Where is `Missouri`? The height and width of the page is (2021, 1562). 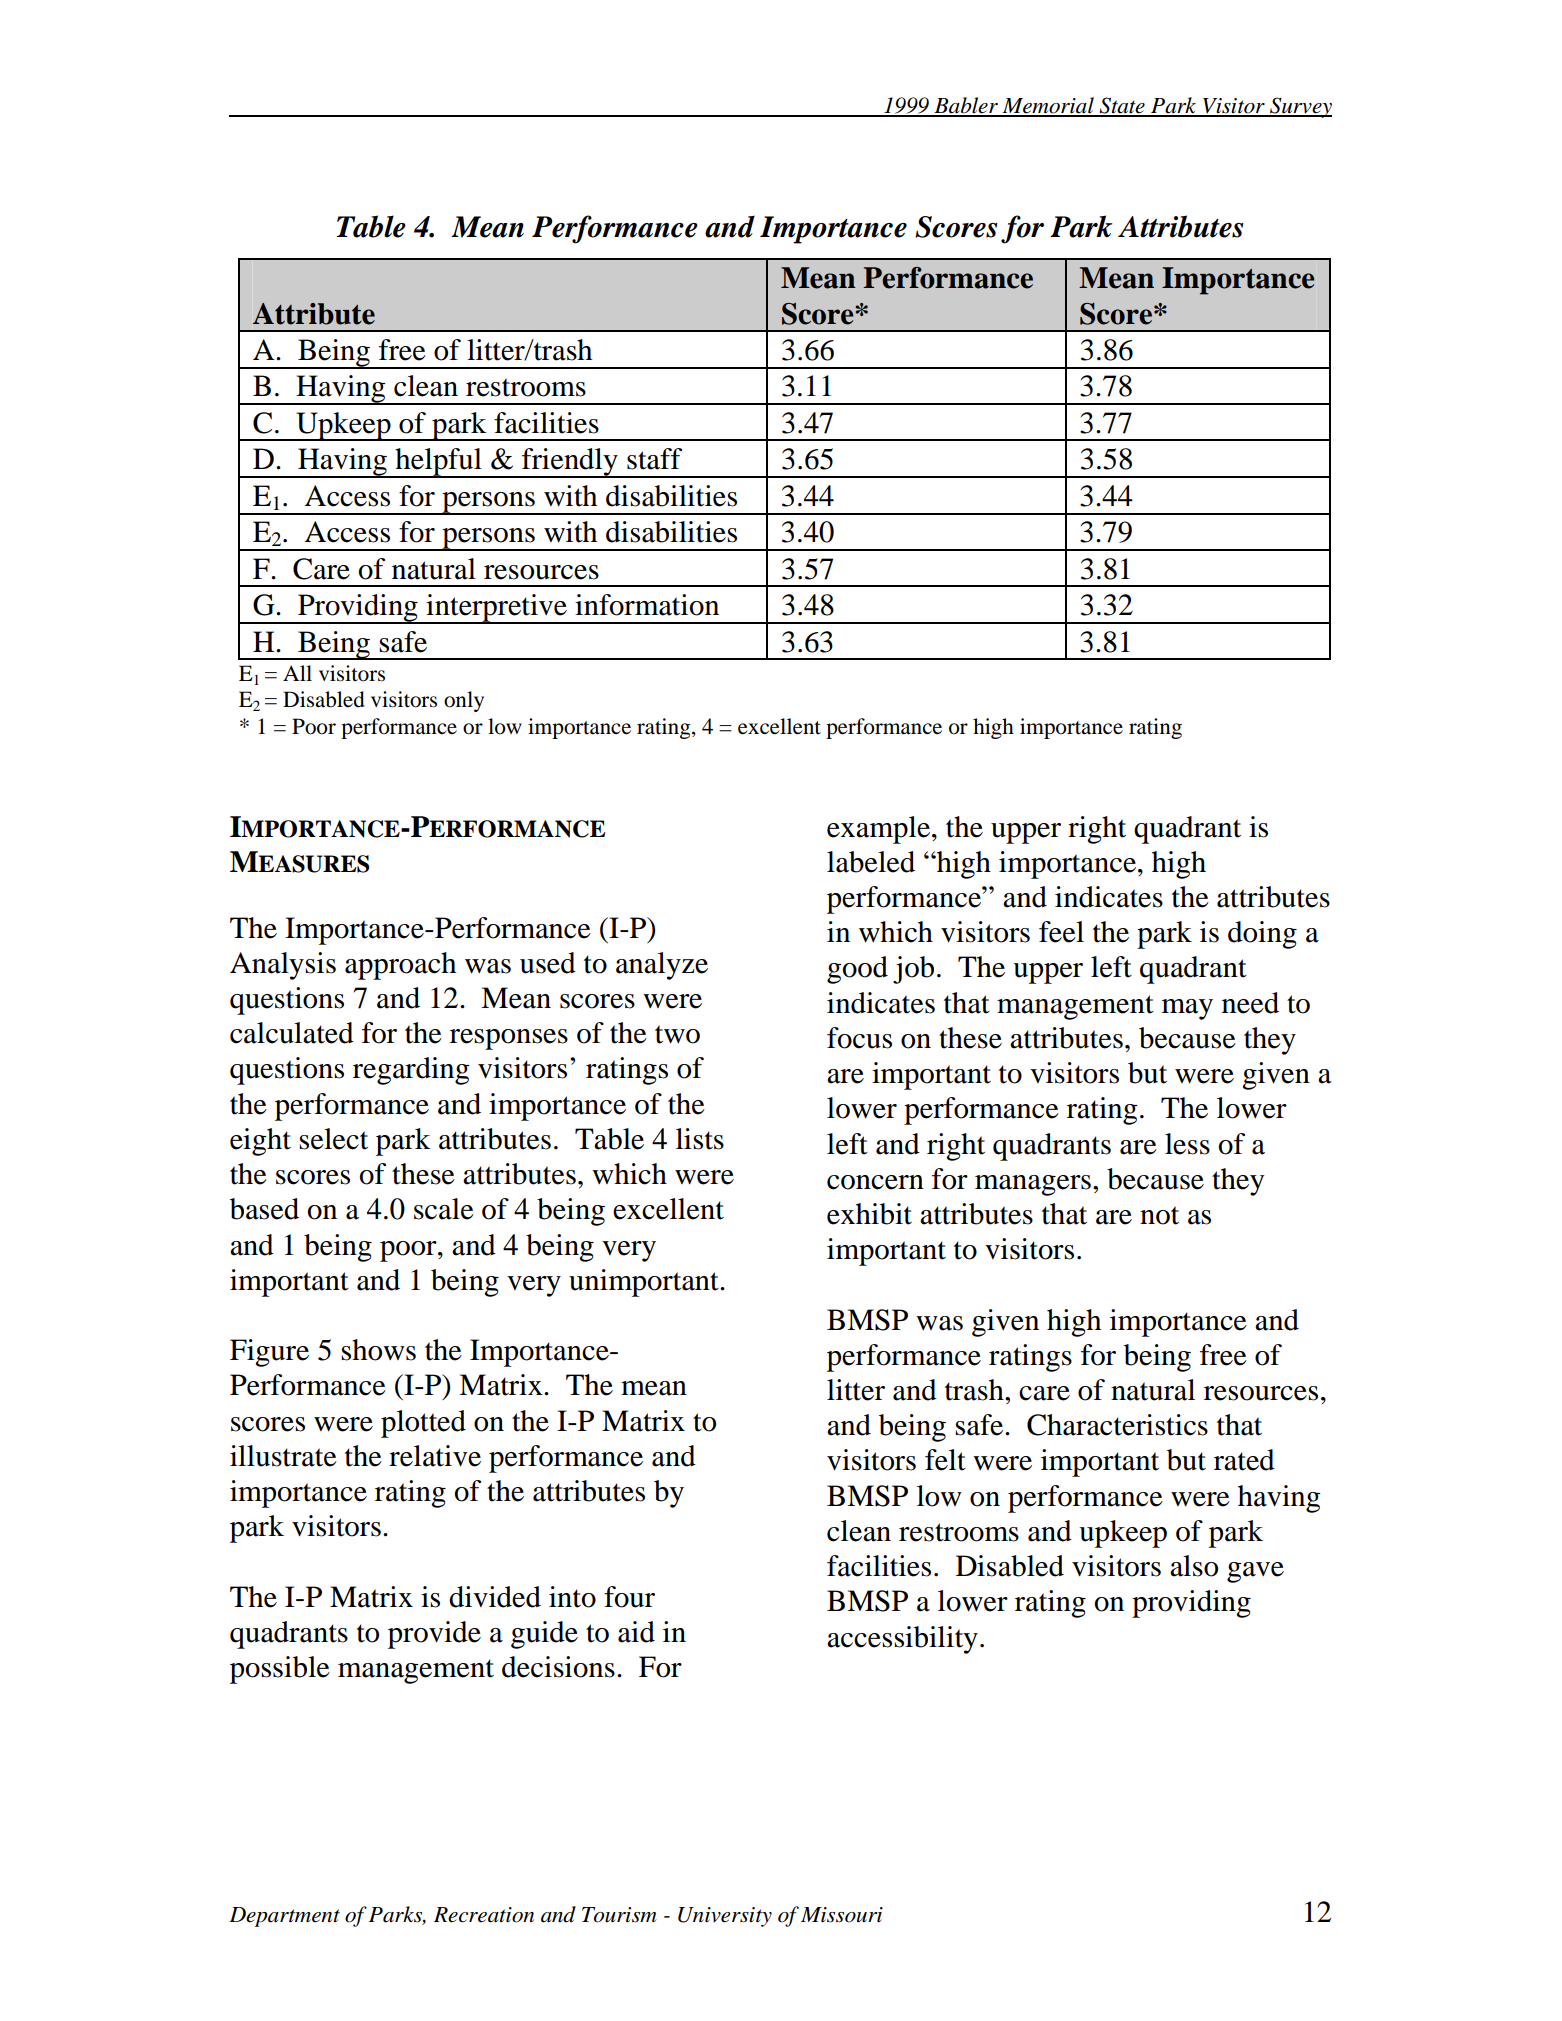 Missouri is located at coordinates (842, 1915).
